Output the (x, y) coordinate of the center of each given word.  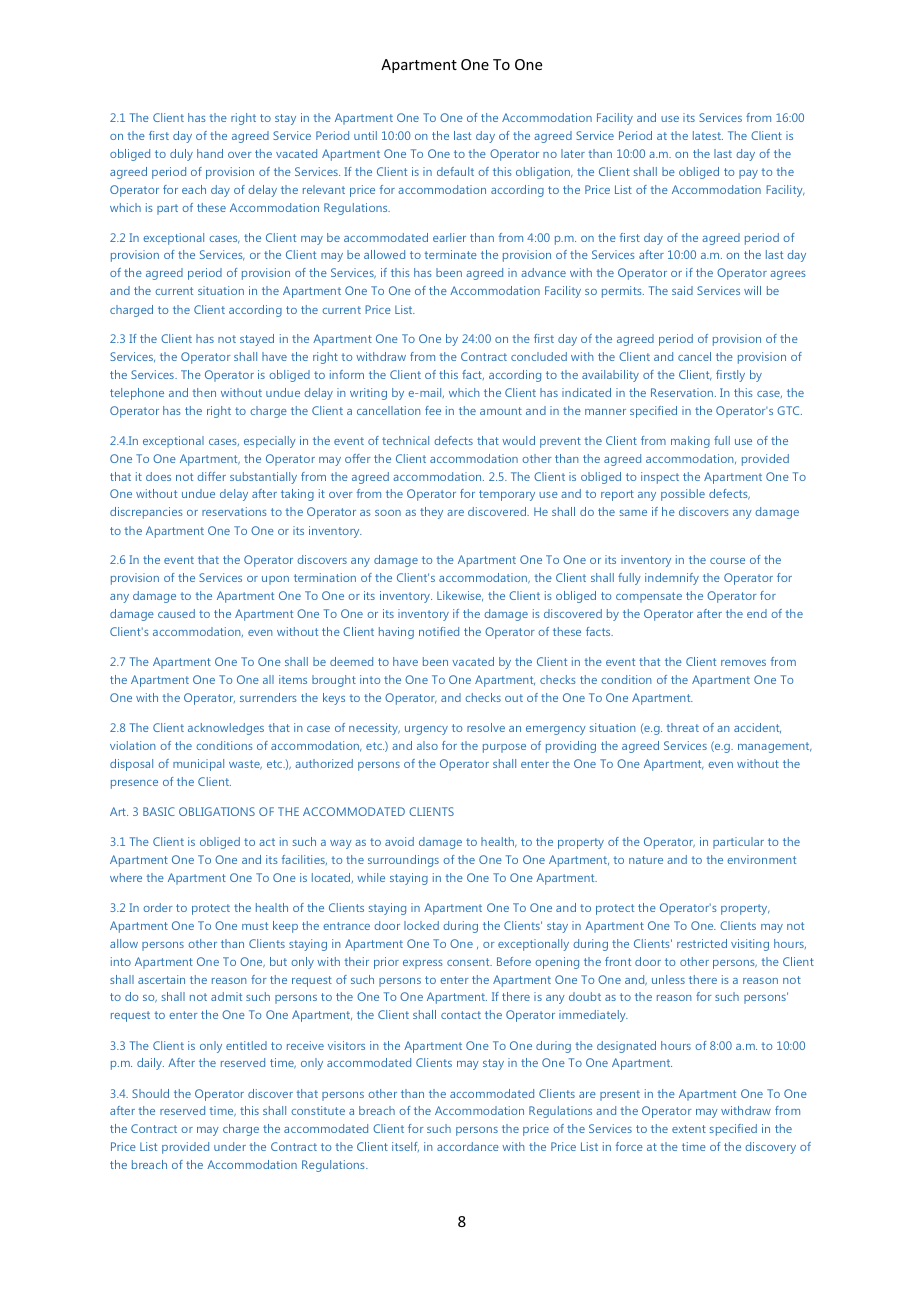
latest (708, 135)
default (455, 171)
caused (176, 613)
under (230, 1146)
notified (439, 631)
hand (210, 153)
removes (743, 663)
